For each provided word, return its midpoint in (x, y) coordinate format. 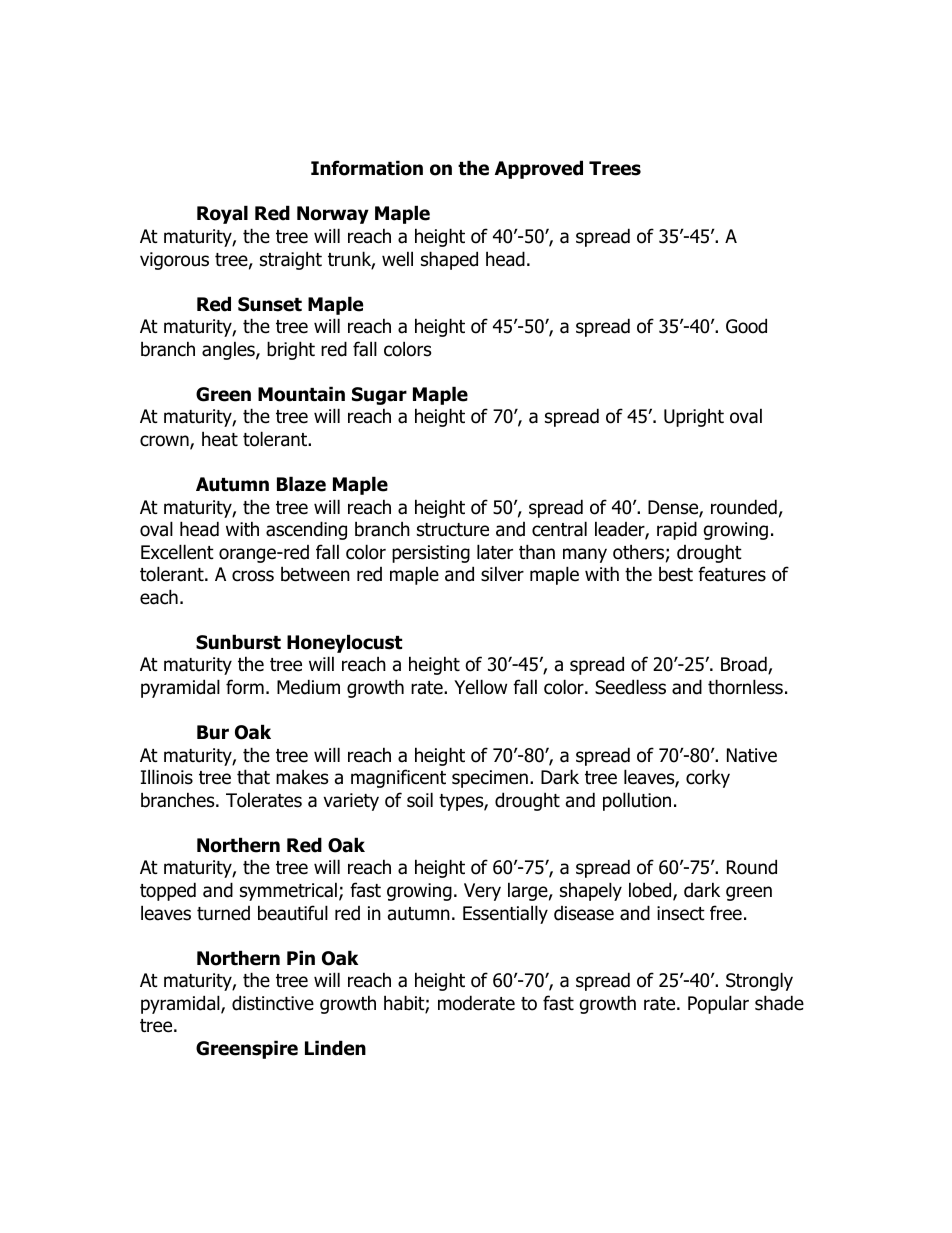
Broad (745, 665)
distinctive (273, 1003)
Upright (694, 417)
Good (746, 326)
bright (291, 350)
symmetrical (288, 891)
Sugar (379, 396)
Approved (539, 169)
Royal (222, 214)
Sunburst (238, 642)
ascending (306, 530)
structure (453, 530)
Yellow (480, 687)
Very (482, 892)
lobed (651, 891)
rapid (677, 530)
